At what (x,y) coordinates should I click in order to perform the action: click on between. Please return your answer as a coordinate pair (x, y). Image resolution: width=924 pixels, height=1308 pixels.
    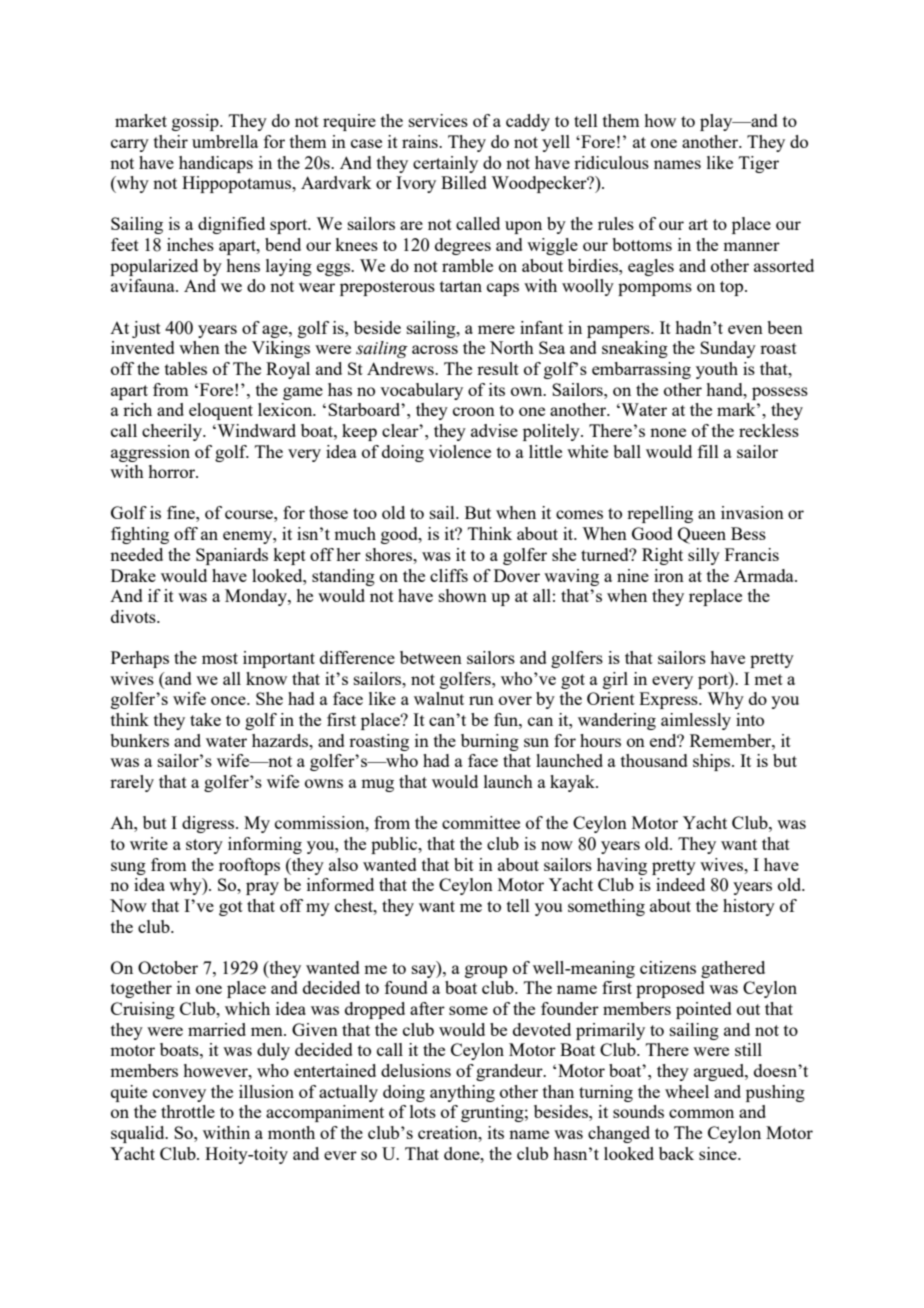
    Looking at the image, I should click on (431, 657).
